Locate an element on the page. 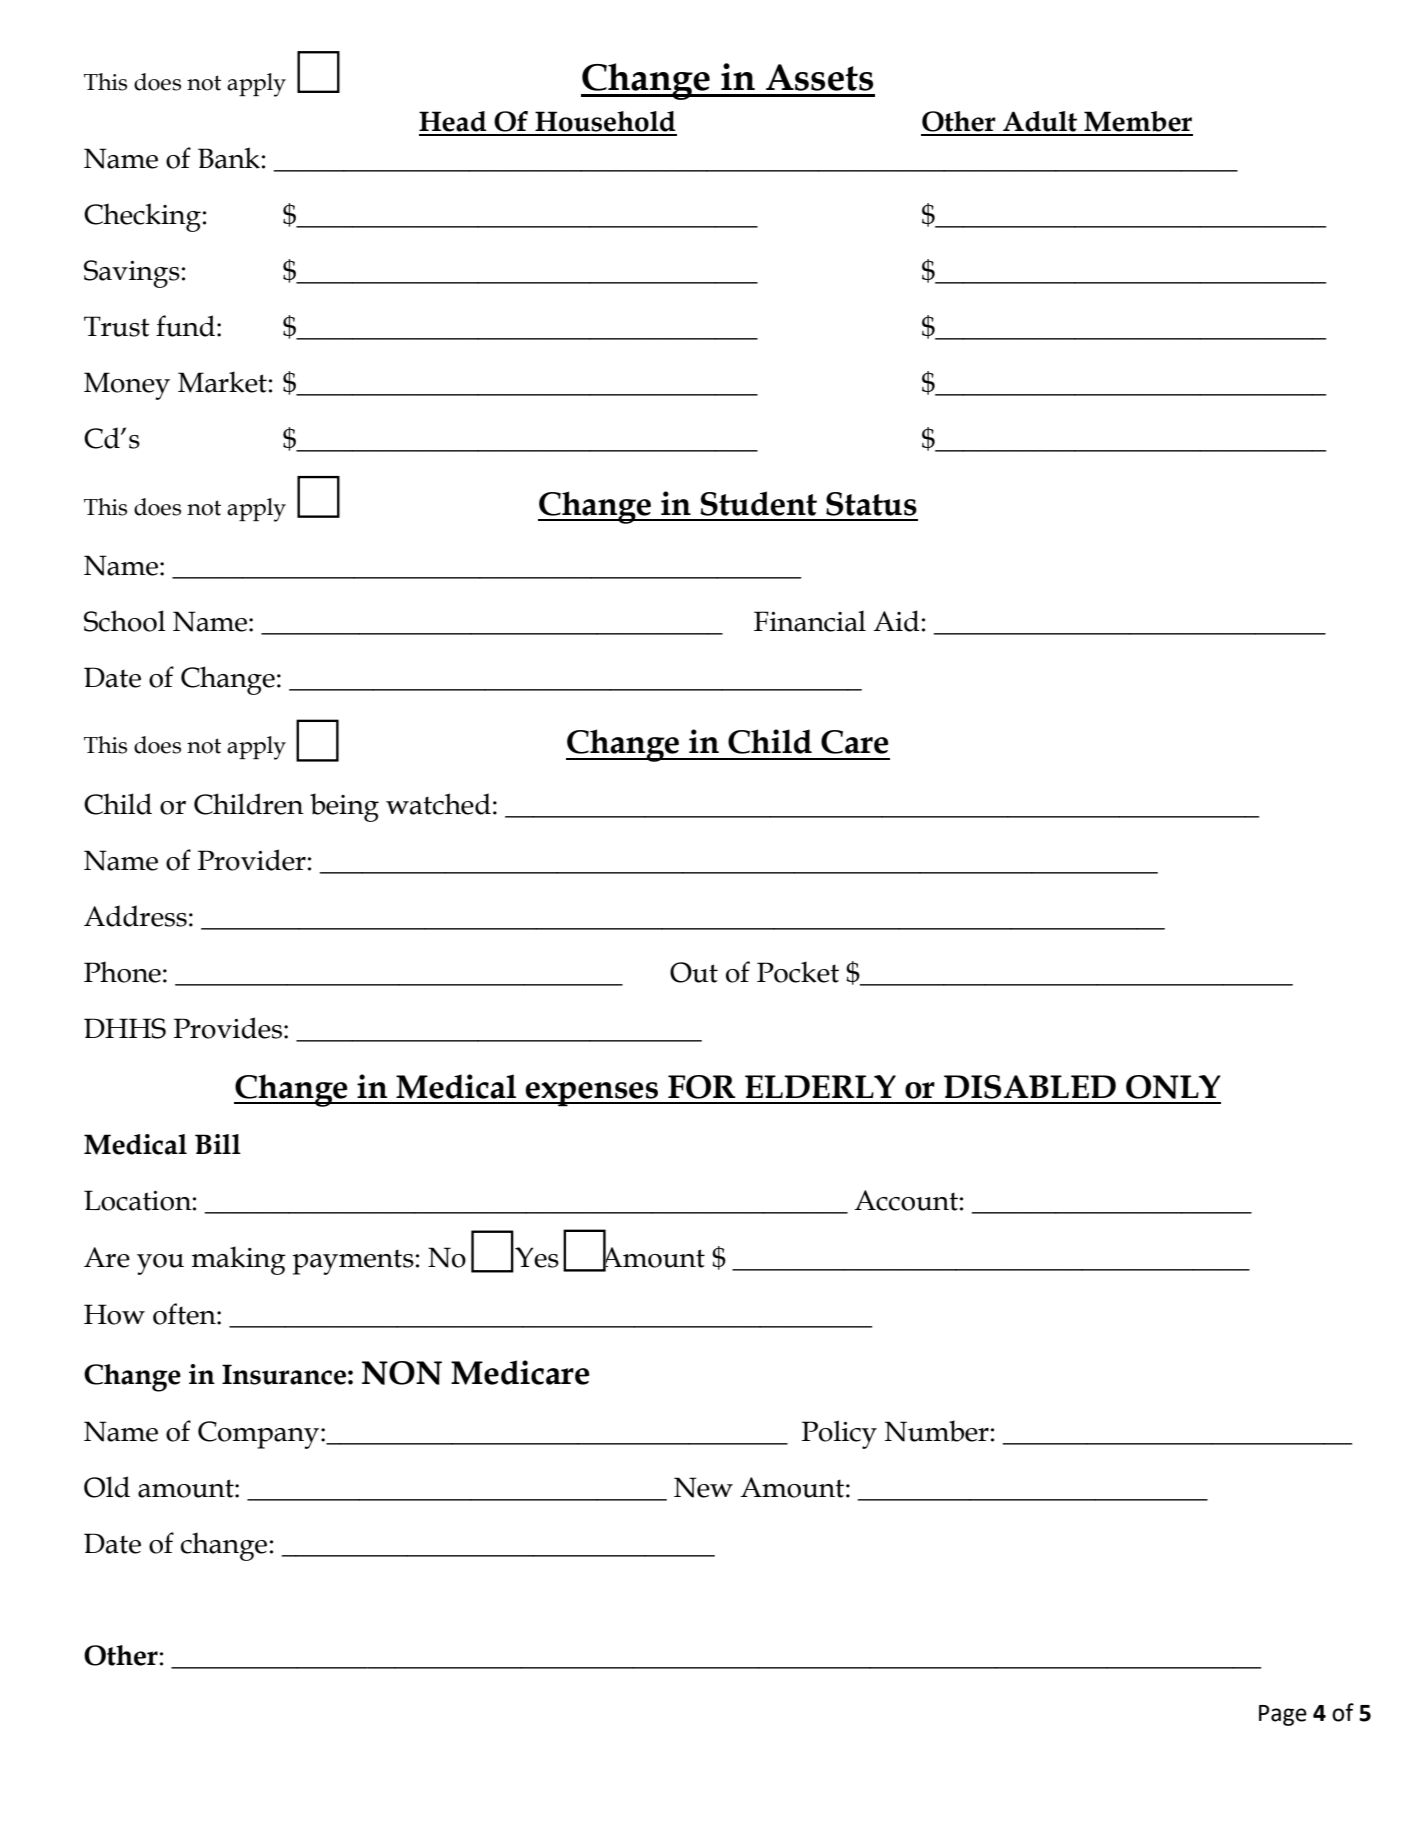  Insurance is located at coordinates (284, 1374).
